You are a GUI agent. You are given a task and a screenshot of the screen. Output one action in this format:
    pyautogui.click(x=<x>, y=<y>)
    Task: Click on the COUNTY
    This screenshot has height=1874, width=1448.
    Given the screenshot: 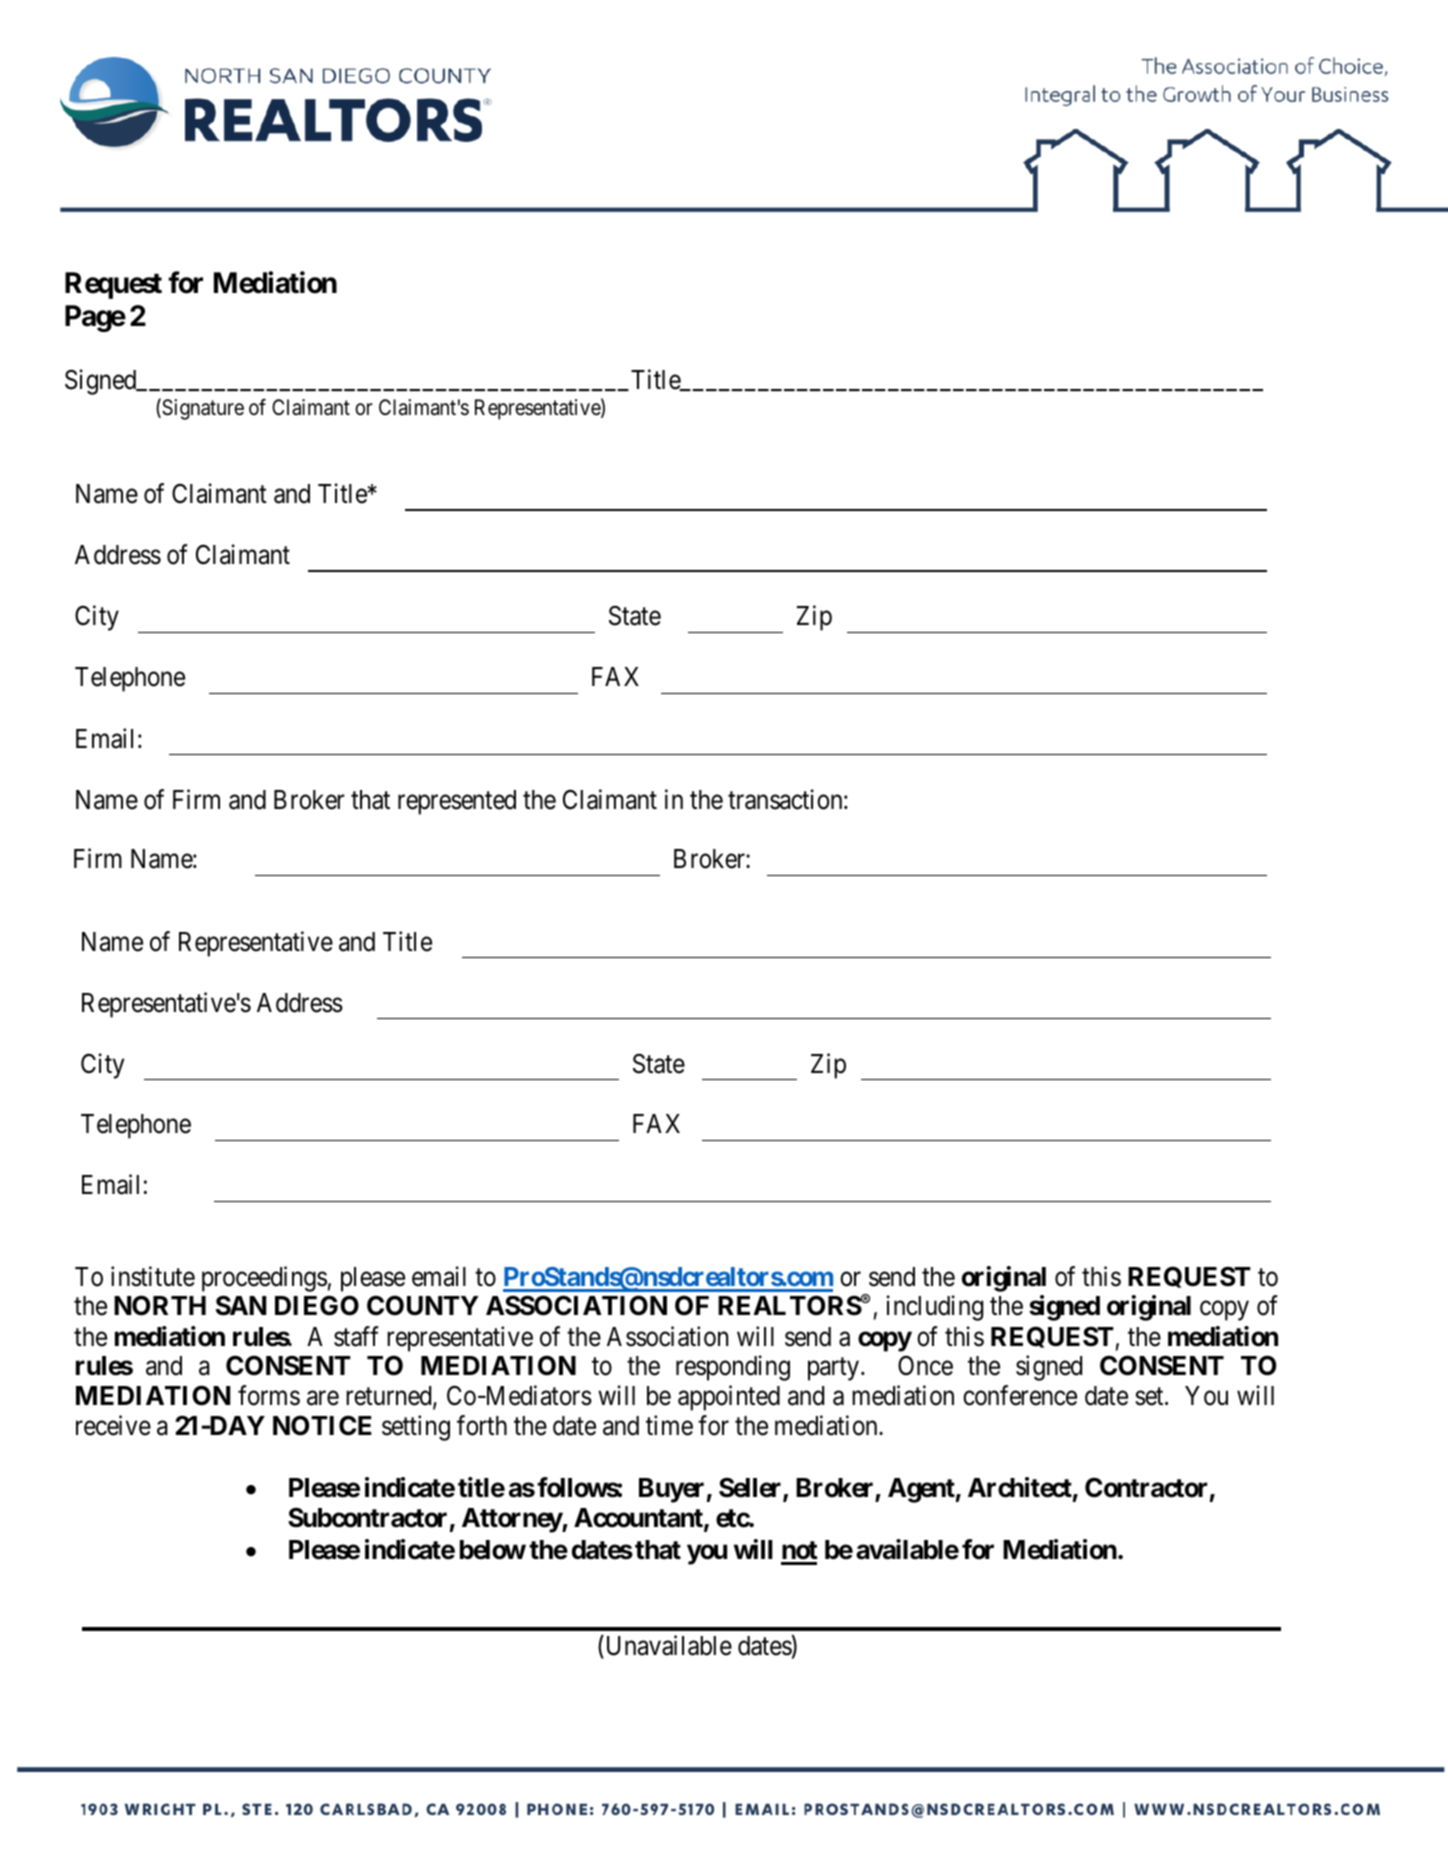 What is the action you would take?
    pyautogui.click(x=422, y=1305)
